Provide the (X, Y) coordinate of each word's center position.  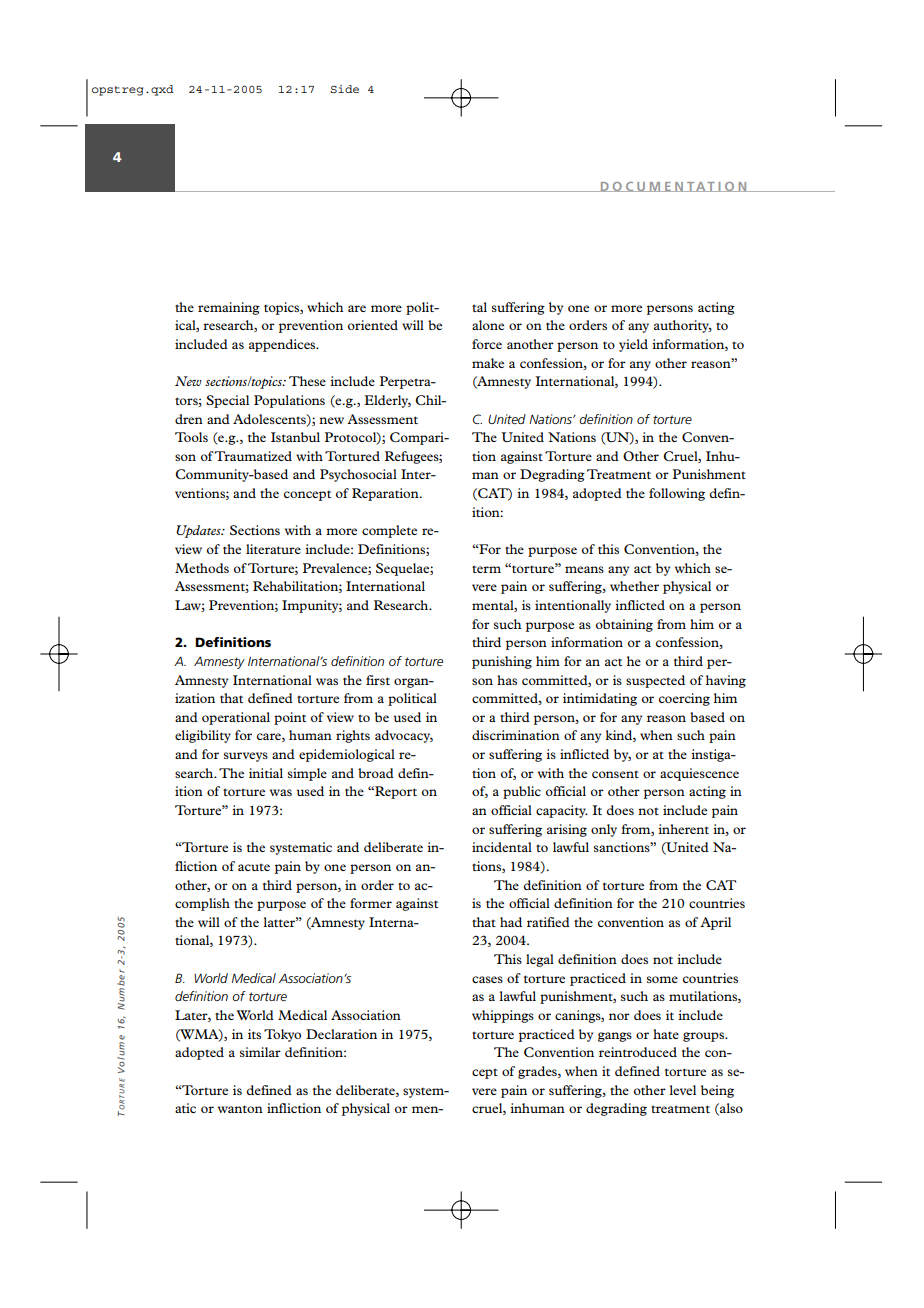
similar (260, 1052)
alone (488, 325)
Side (344, 89)
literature (273, 549)
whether (634, 586)
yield (633, 345)
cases (487, 979)
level (682, 1090)
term (486, 569)
